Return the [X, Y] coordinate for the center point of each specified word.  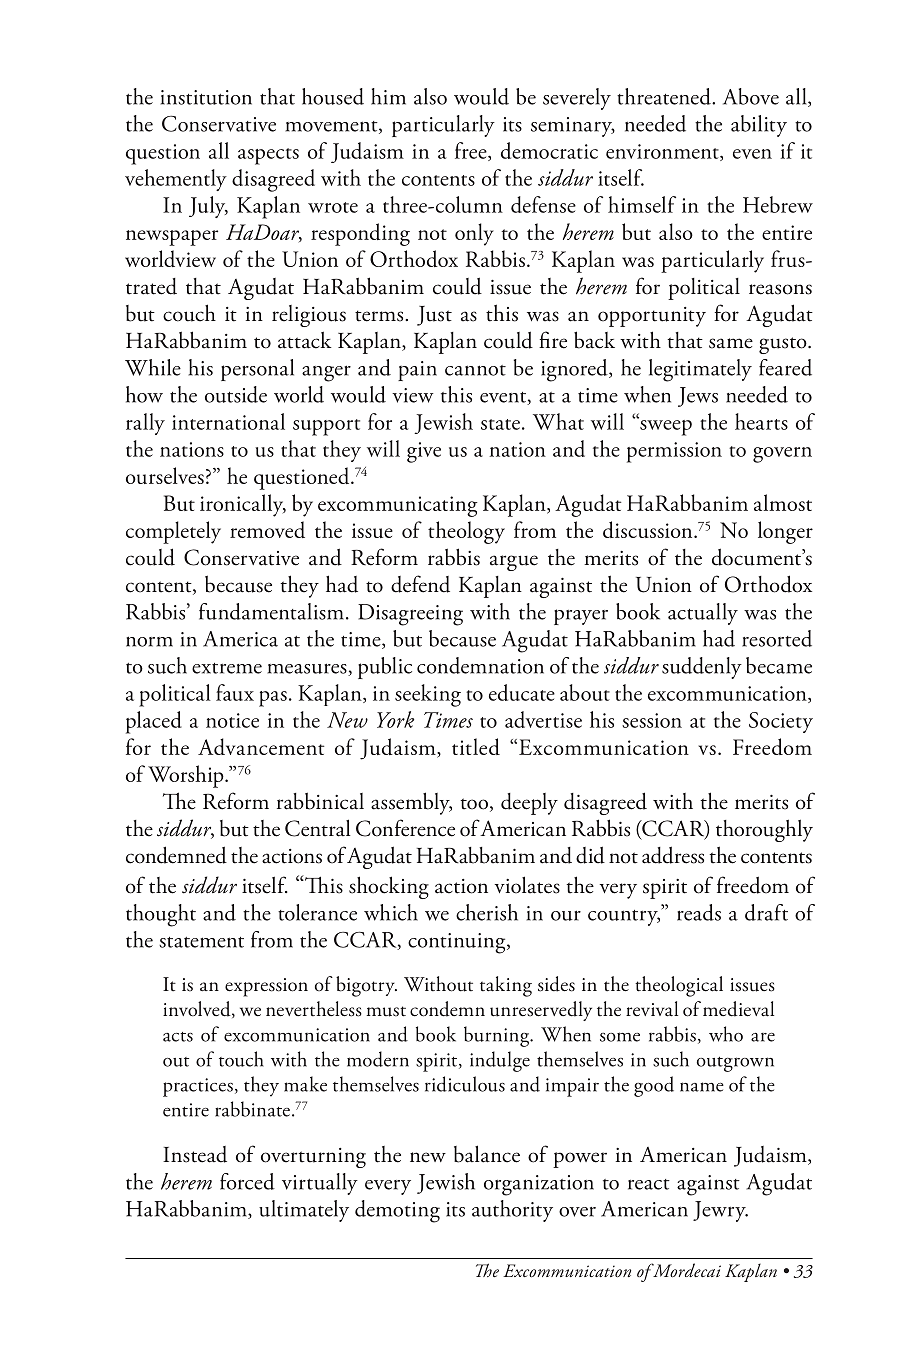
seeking [428, 695]
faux [235, 692]
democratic [549, 150]
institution [206, 97]
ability [759, 126]
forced [247, 1181]
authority [512, 1211]
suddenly [702, 668]
